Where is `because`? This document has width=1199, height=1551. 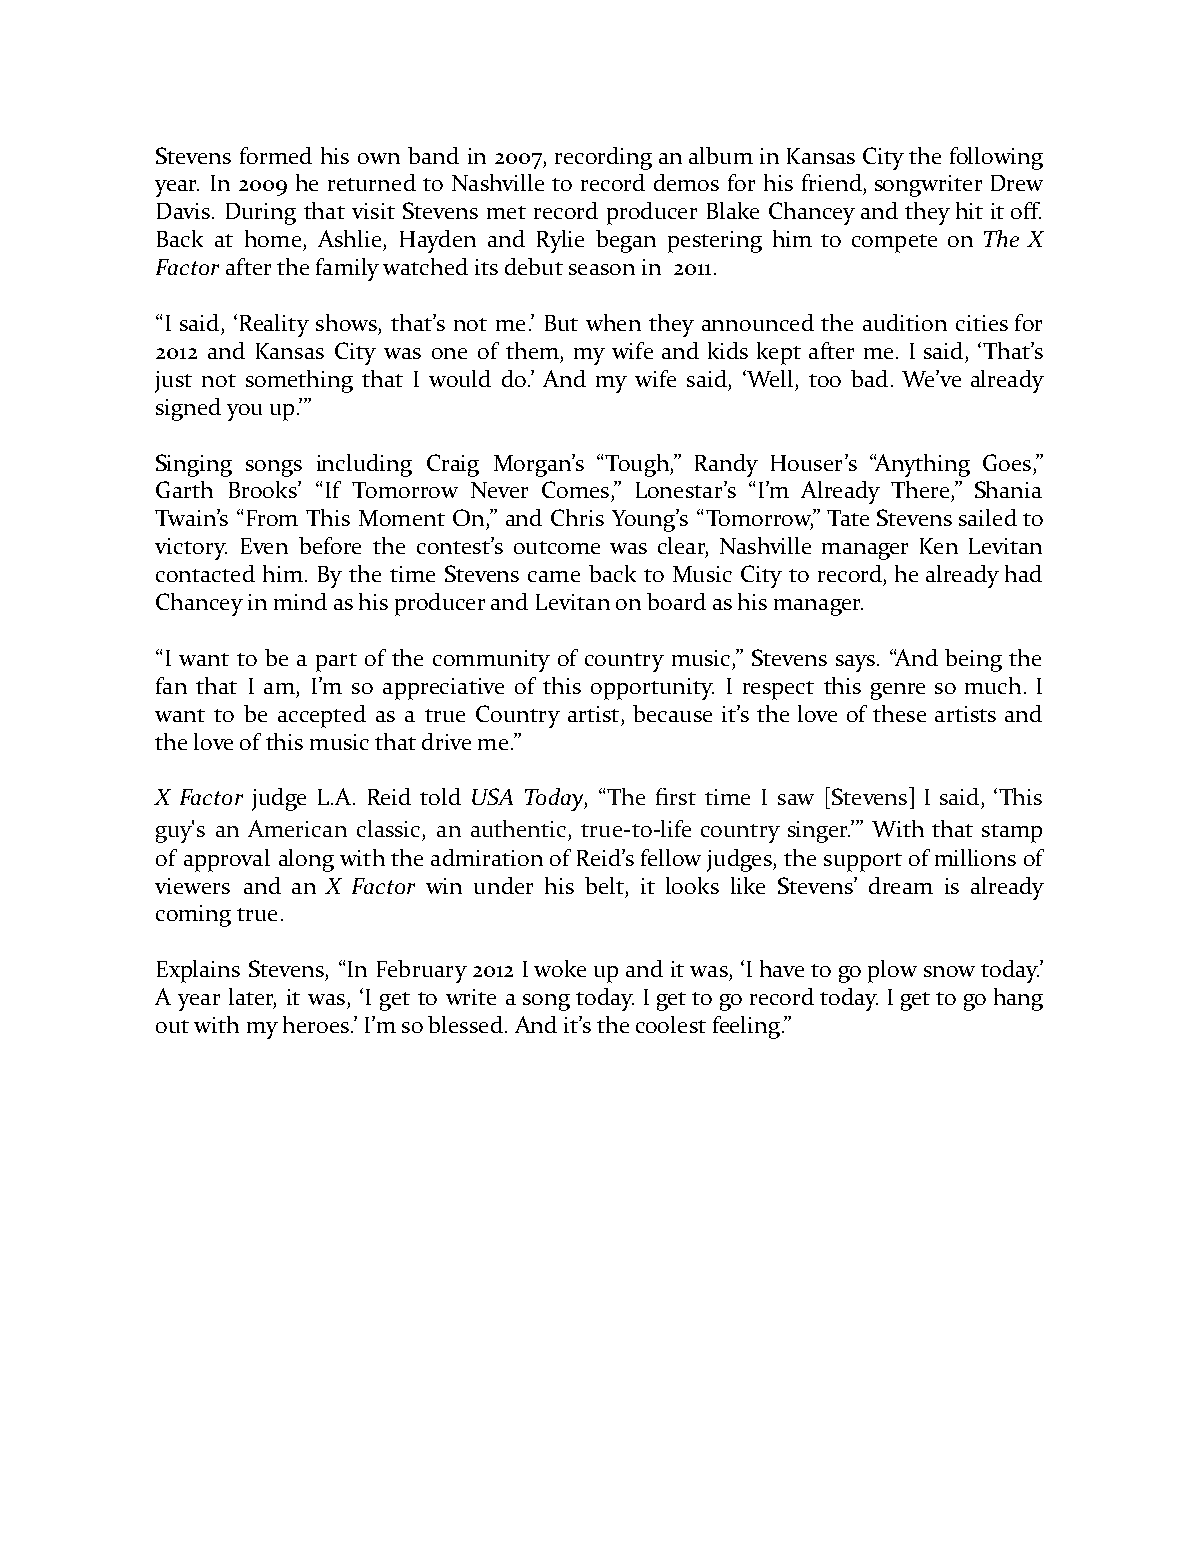
because is located at coordinates (672, 713).
